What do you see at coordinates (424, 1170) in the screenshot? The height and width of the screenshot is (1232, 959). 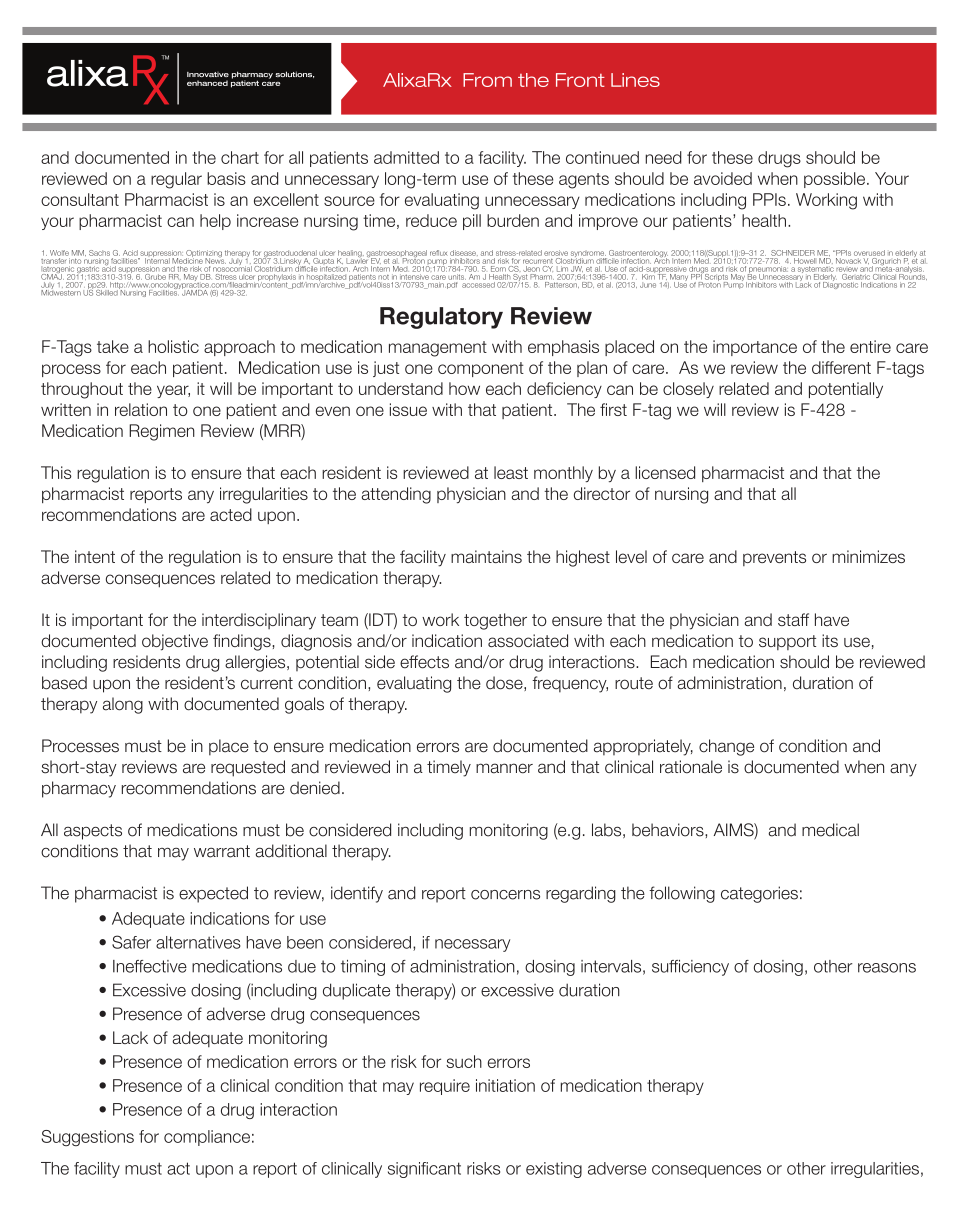 I see `significant` at bounding box center [424, 1170].
